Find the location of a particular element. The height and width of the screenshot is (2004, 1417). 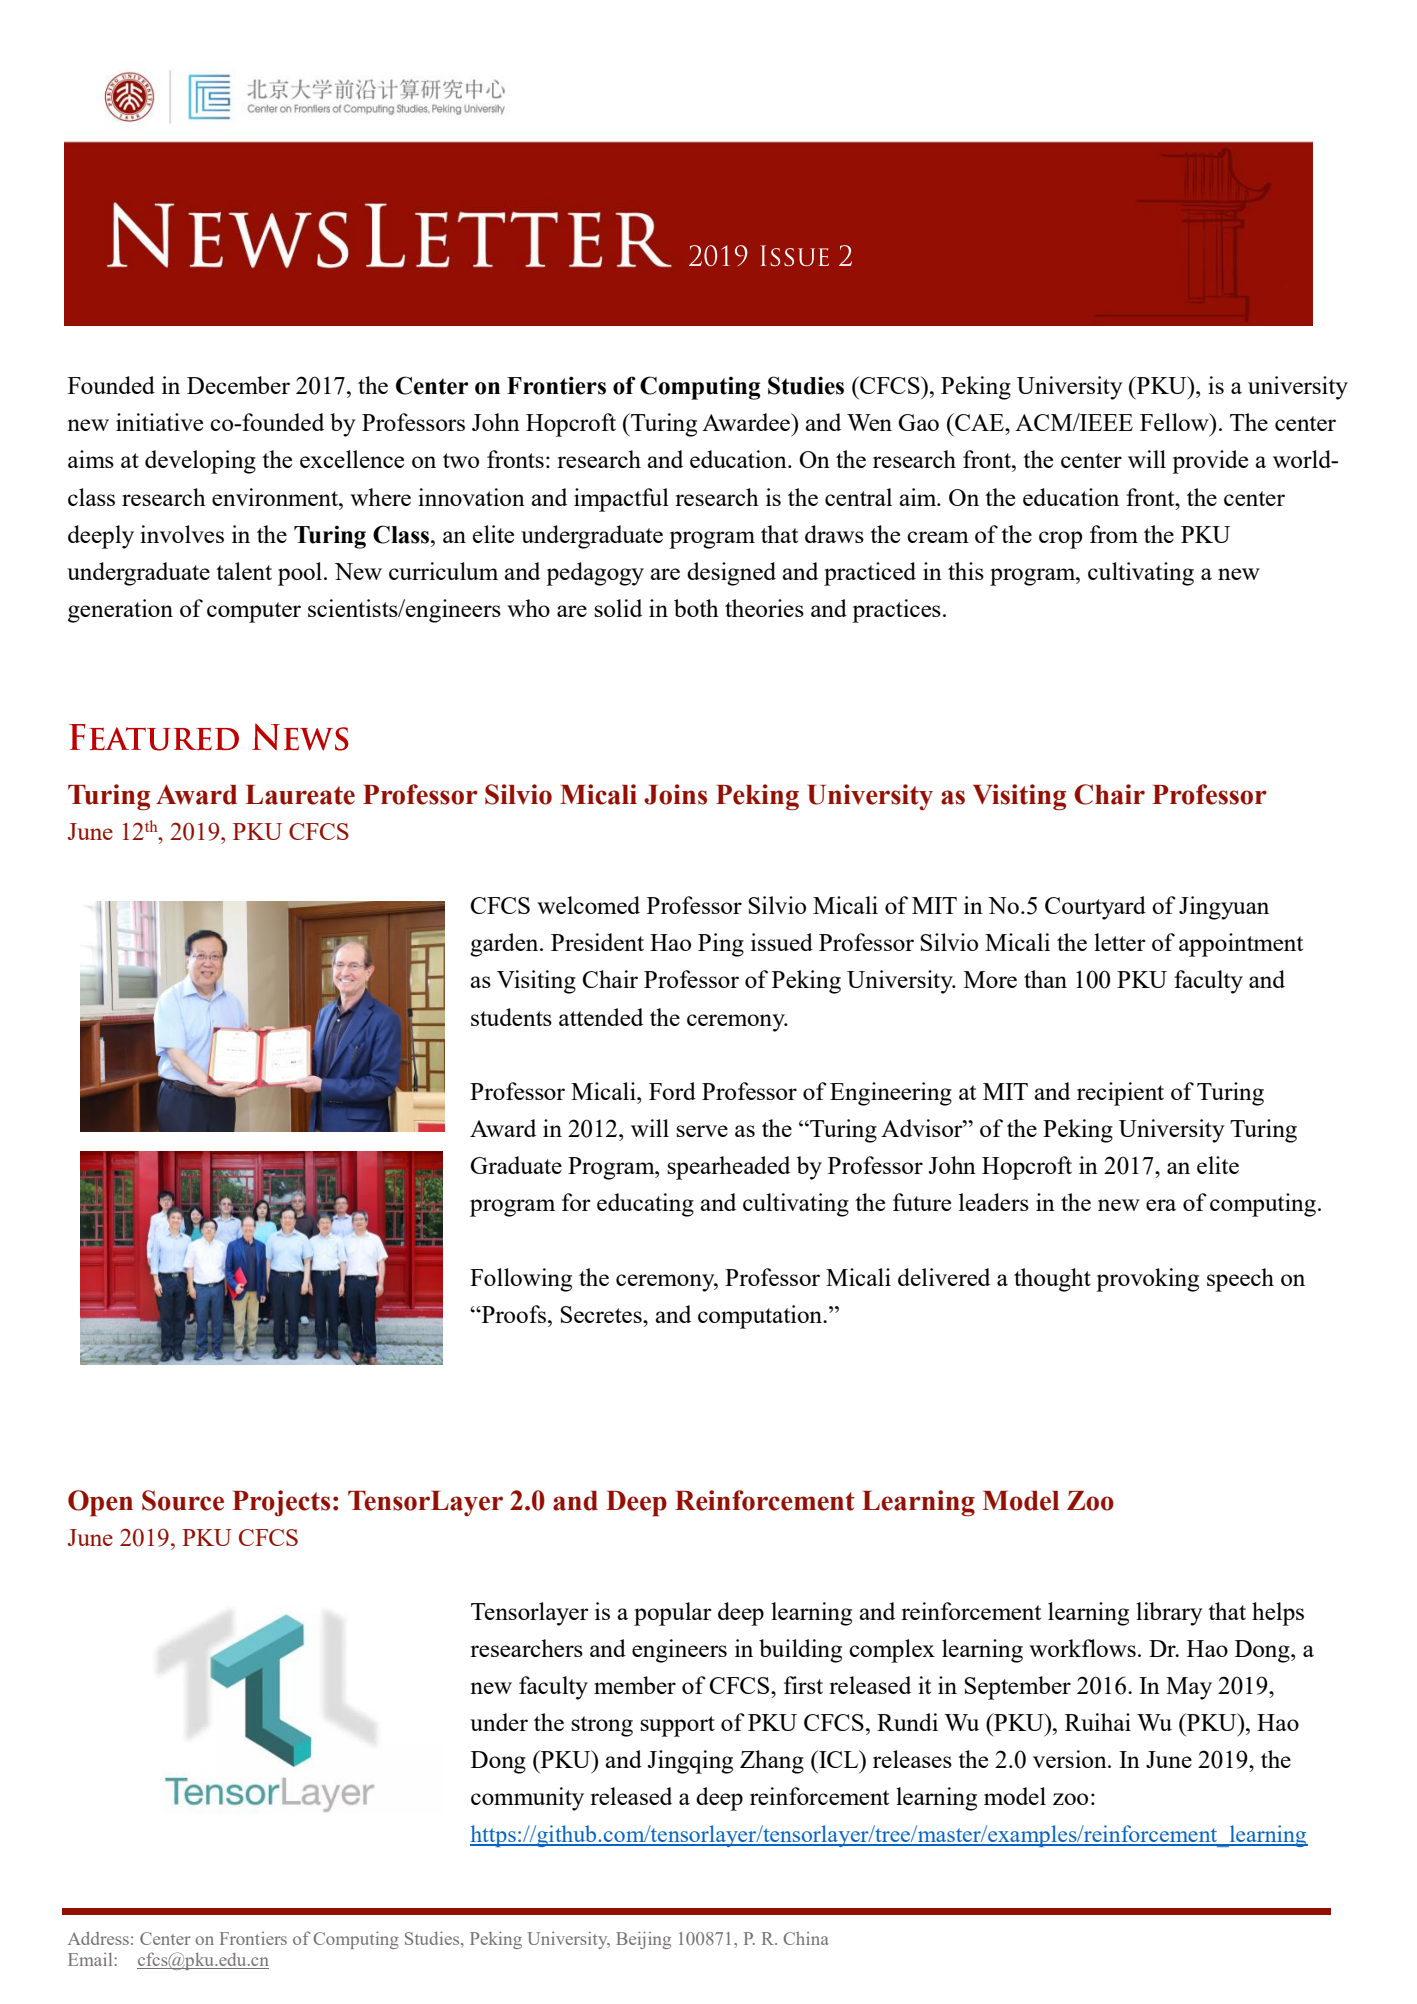

version is located at coordinates (1071, 1759).
